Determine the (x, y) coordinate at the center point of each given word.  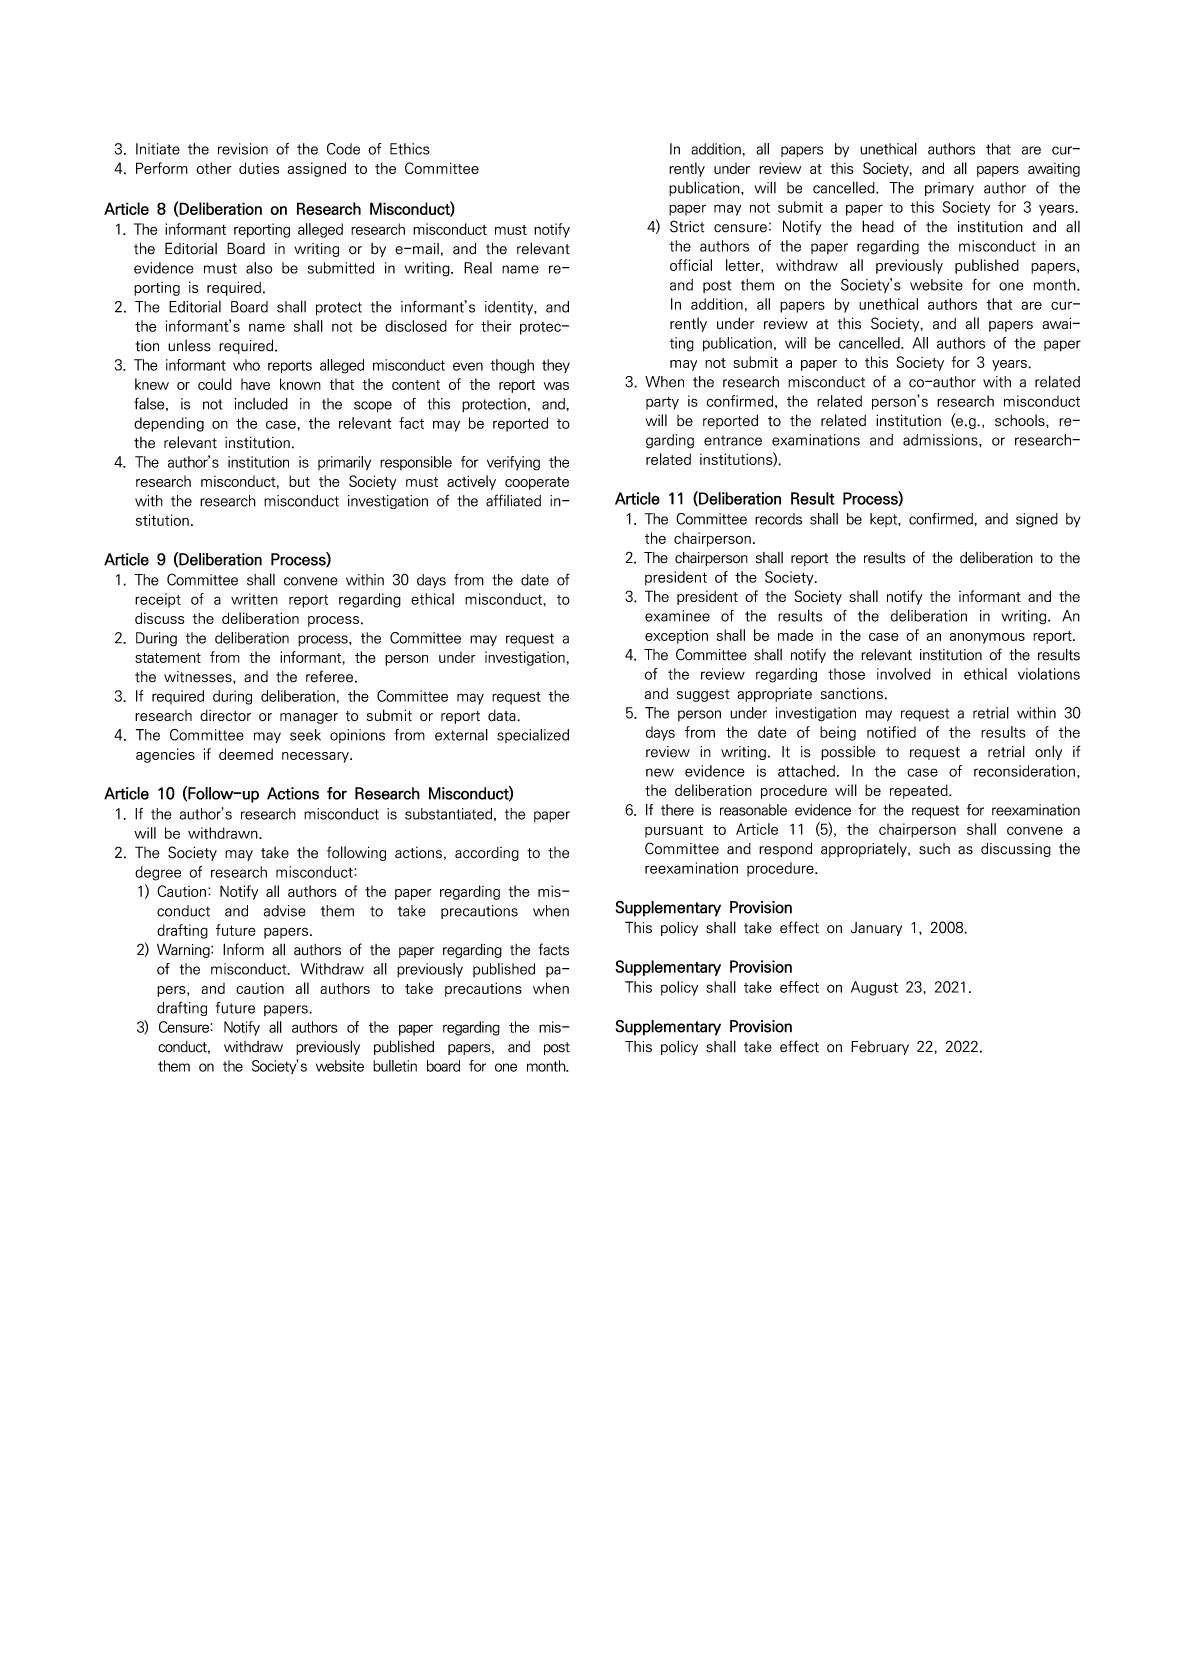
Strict (687, 226)
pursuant (674, 831)
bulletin (395, 1066)
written (254, 599)
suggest (703, 695)
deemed (246, 754)
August (874, 988)
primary (949, 189)
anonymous (987, 638)
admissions (941, 440)
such (934, 849)
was (556, 386)
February (880, 1048)
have (255, 384)
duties (259, 168)
